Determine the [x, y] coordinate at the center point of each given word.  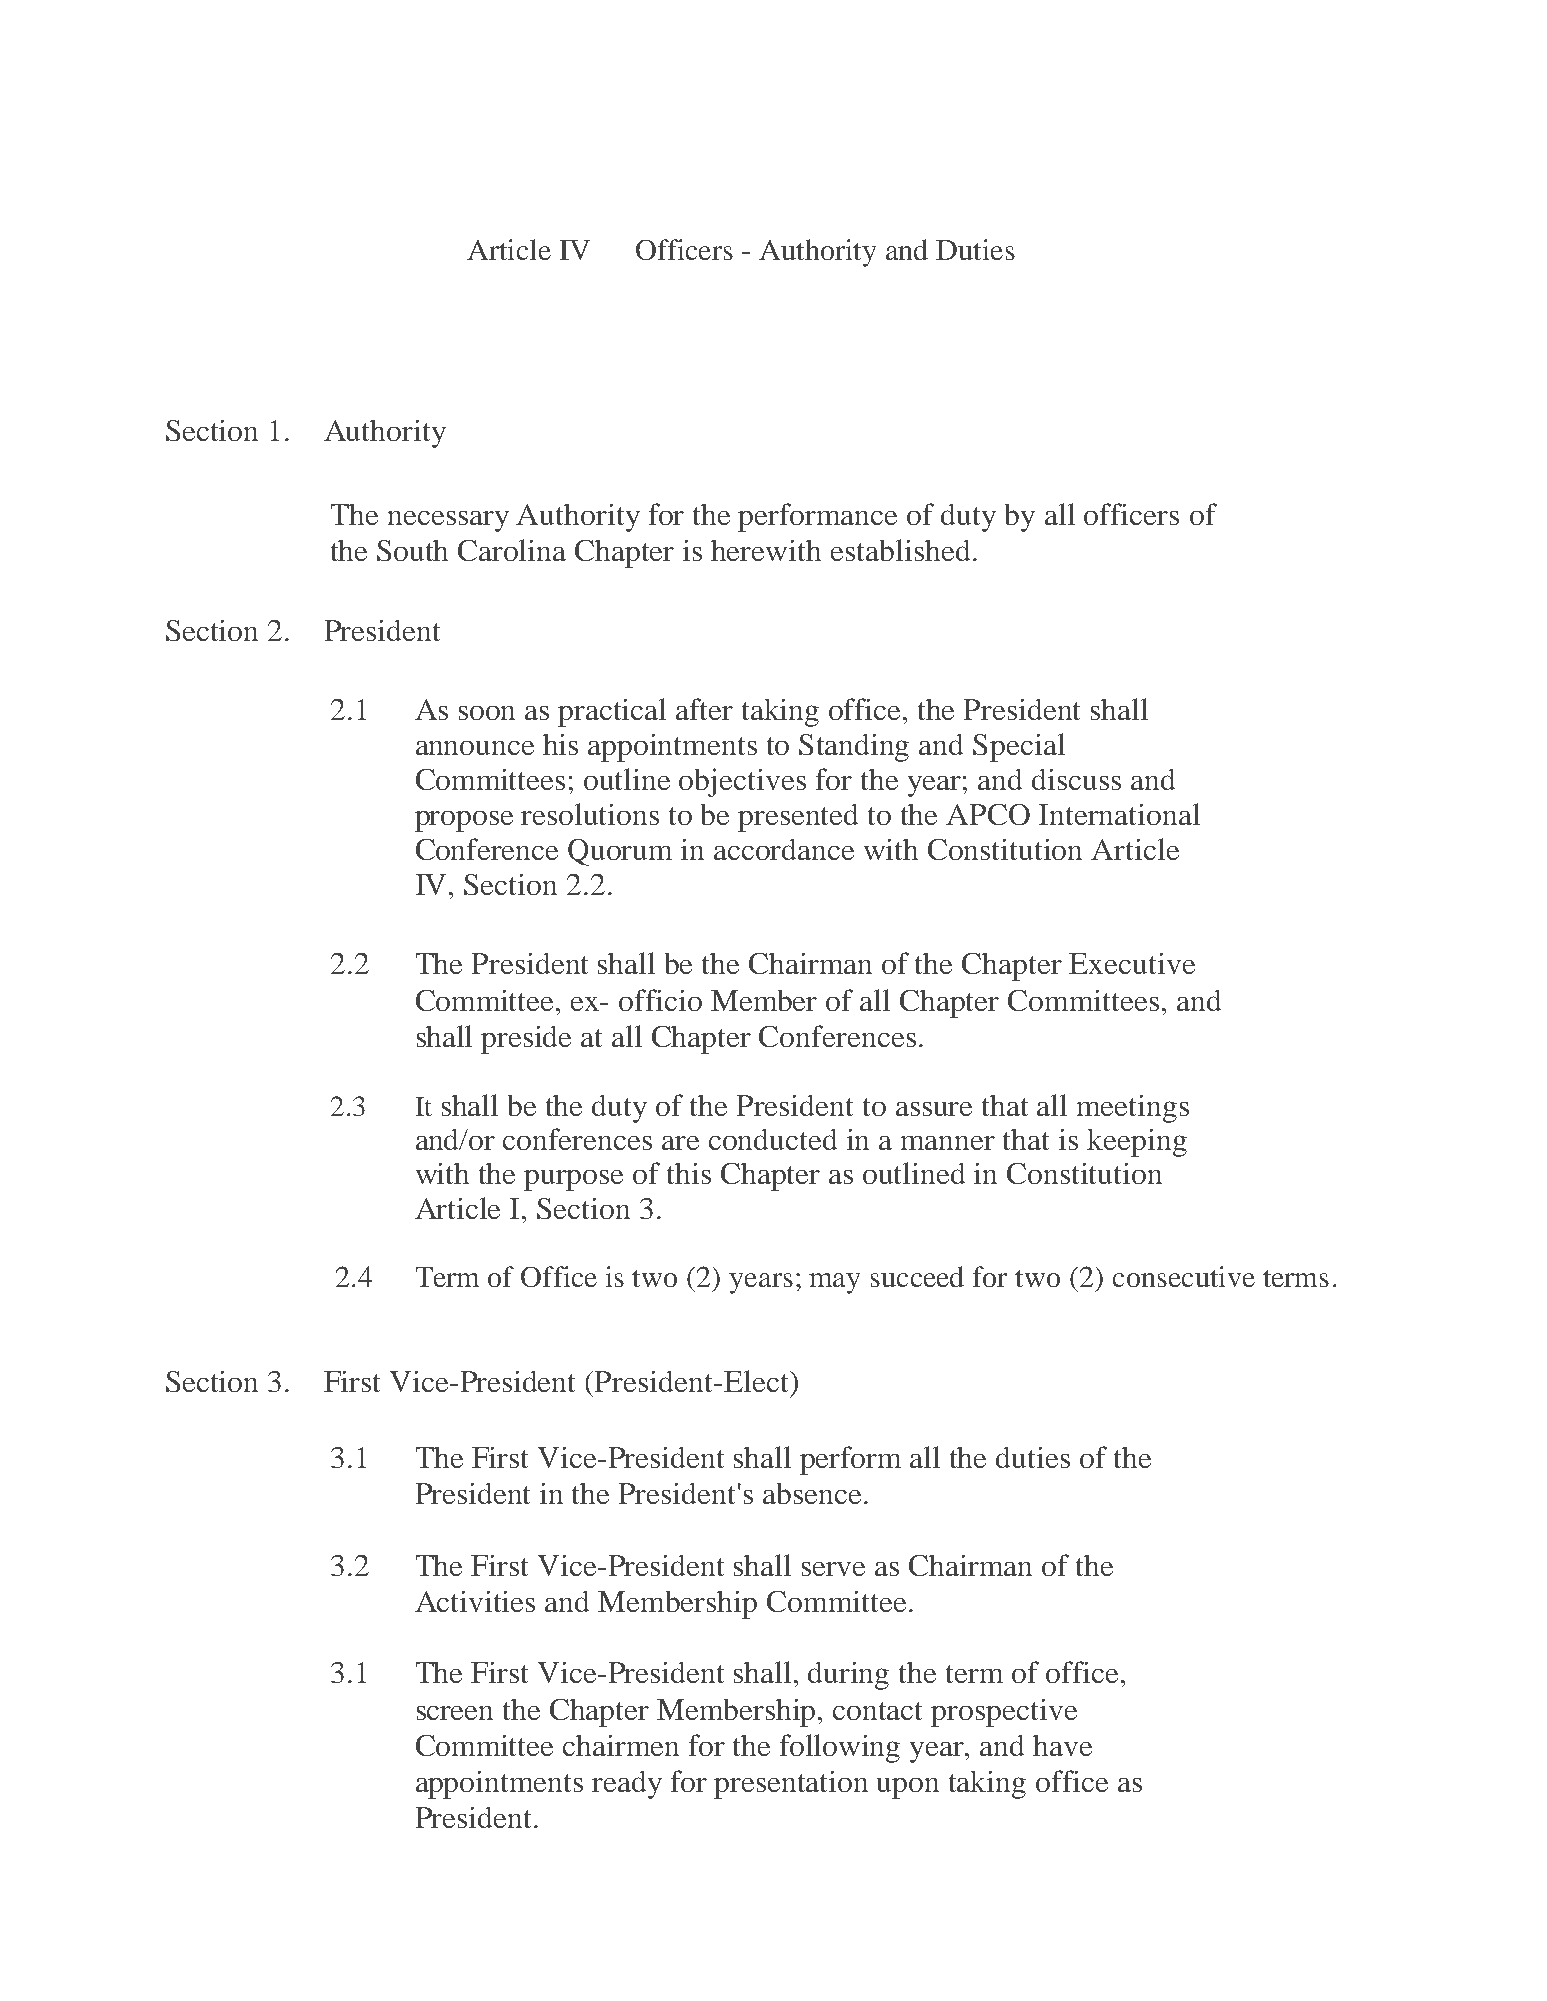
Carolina [512, 550]
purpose [573, 1180]
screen [455, 1713]
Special [1019, 747]
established [900, 550]
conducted [773, 1139]
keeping [1137, 1143]
